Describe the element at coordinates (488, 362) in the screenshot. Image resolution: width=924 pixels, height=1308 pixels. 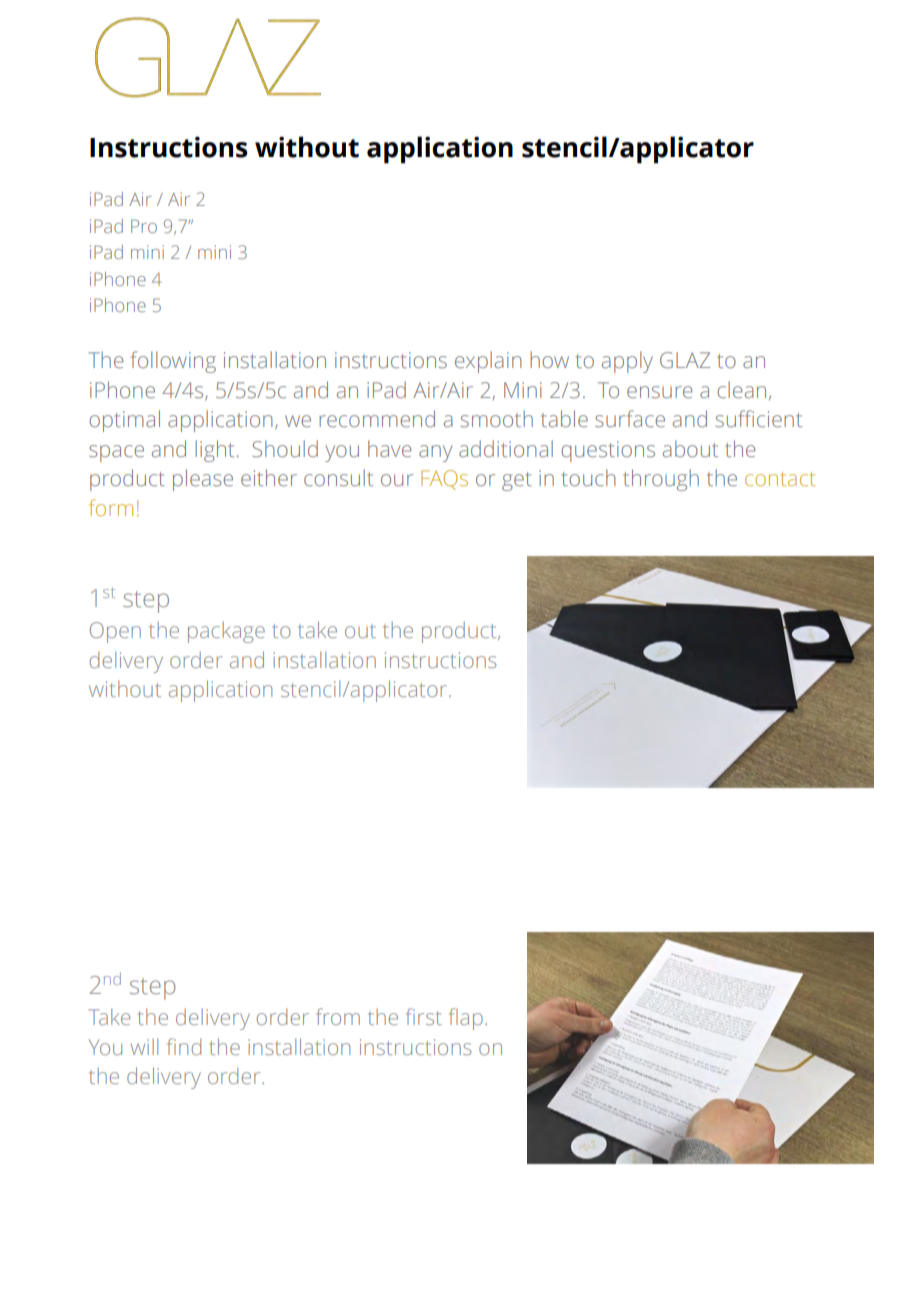
I see `explain` at that location.
